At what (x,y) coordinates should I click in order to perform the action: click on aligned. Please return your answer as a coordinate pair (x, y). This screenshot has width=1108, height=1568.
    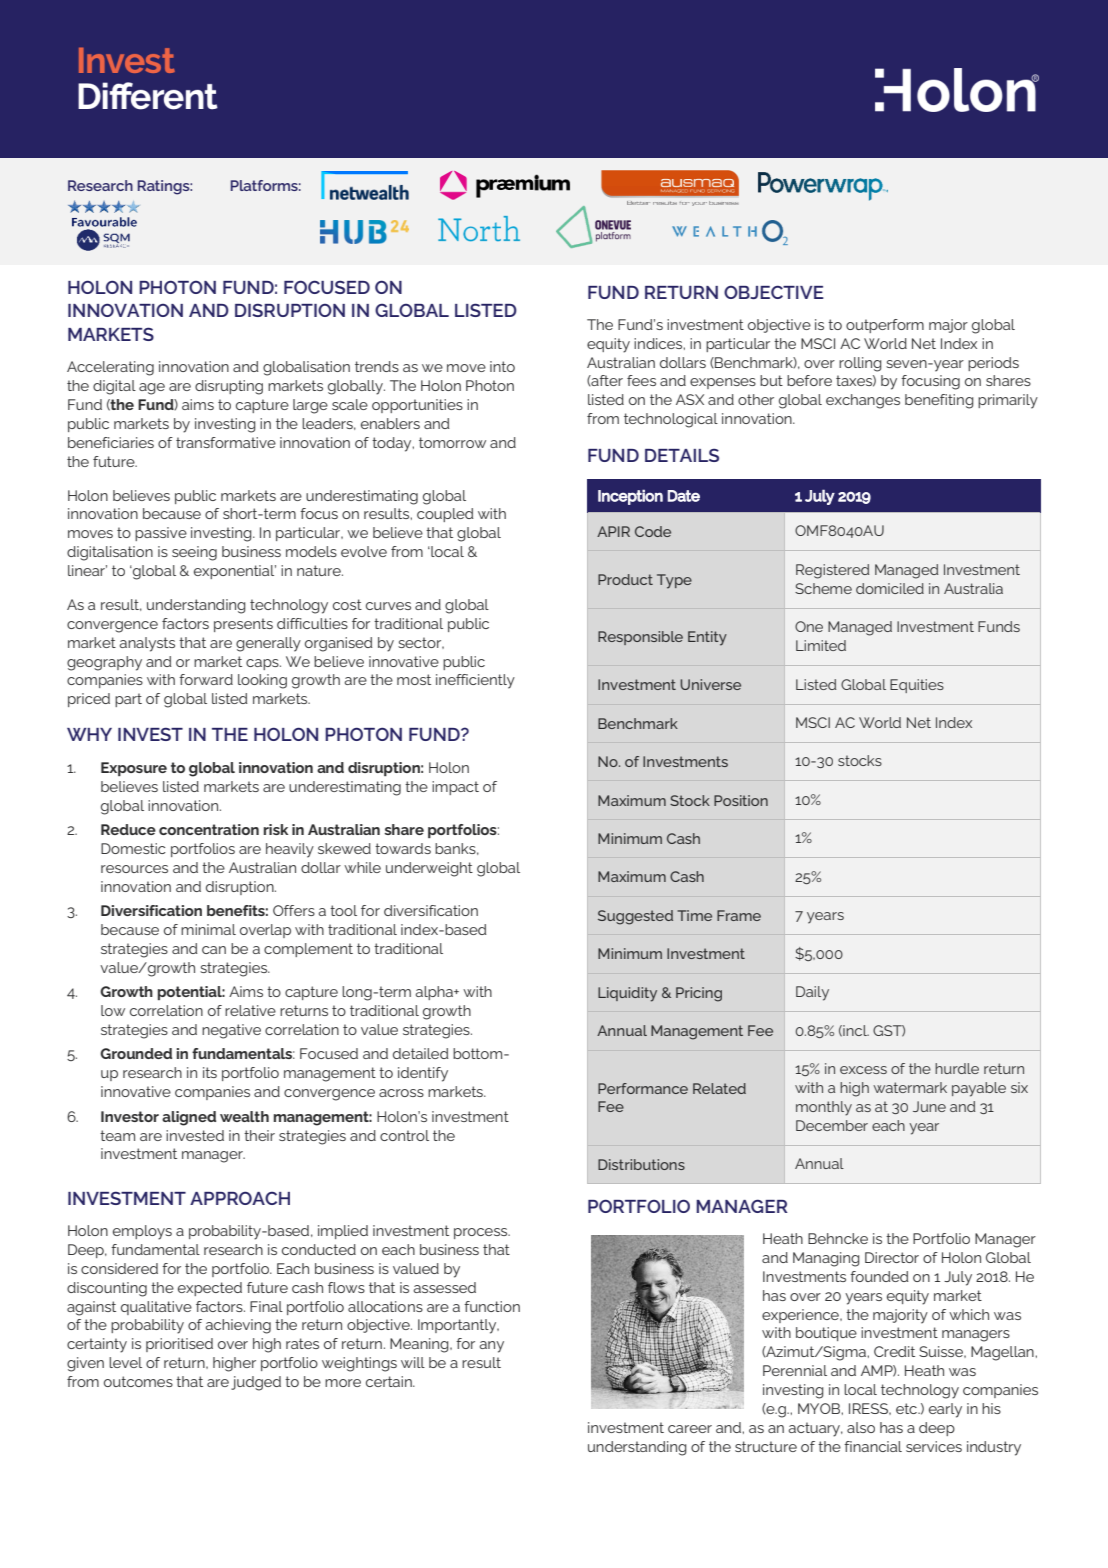
    Looking at the image, I should click on (189, 1118).
